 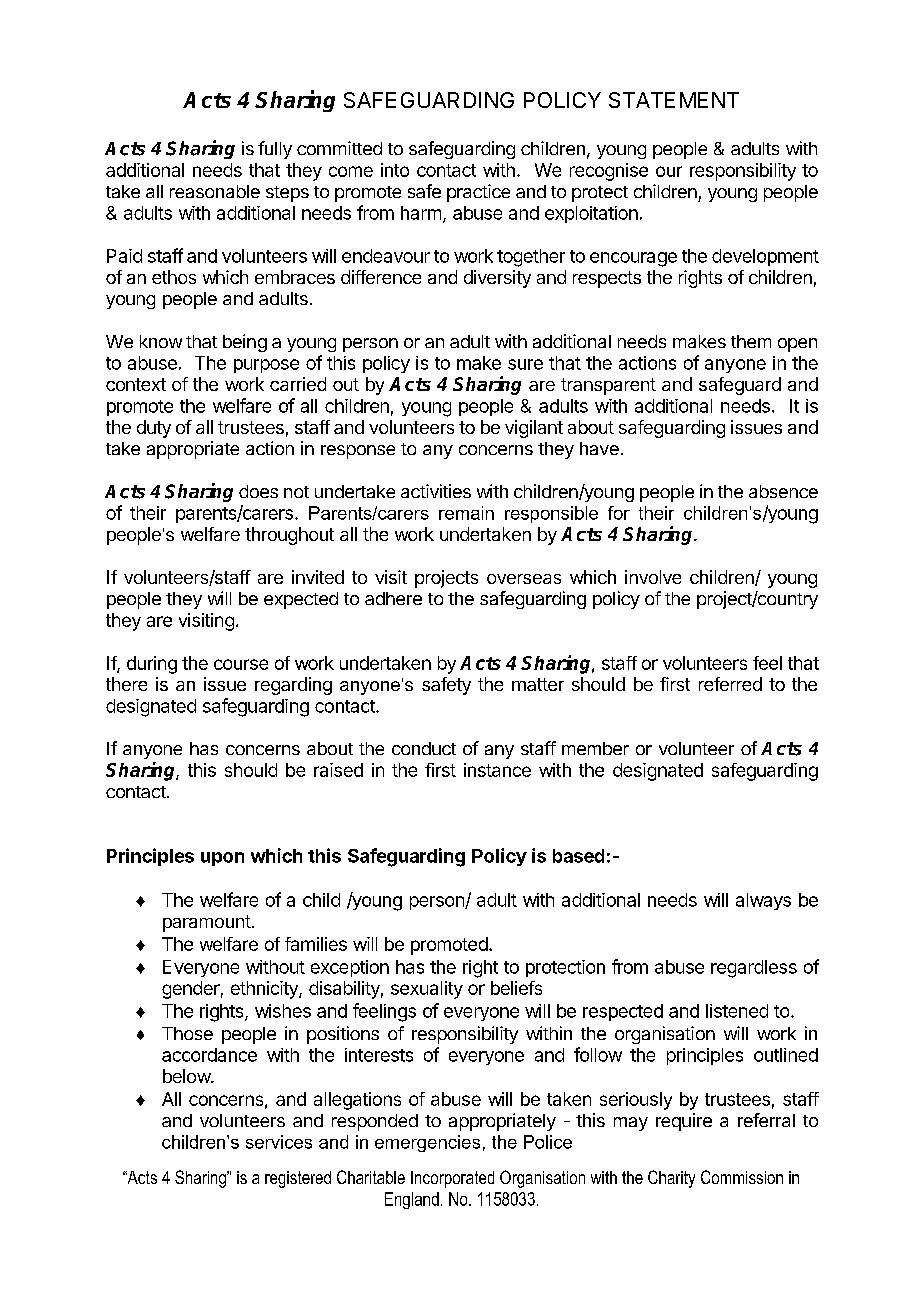 What do you see at coordinates (751, 341) in the page?
I see `them` at bounding box center [751, 341].
